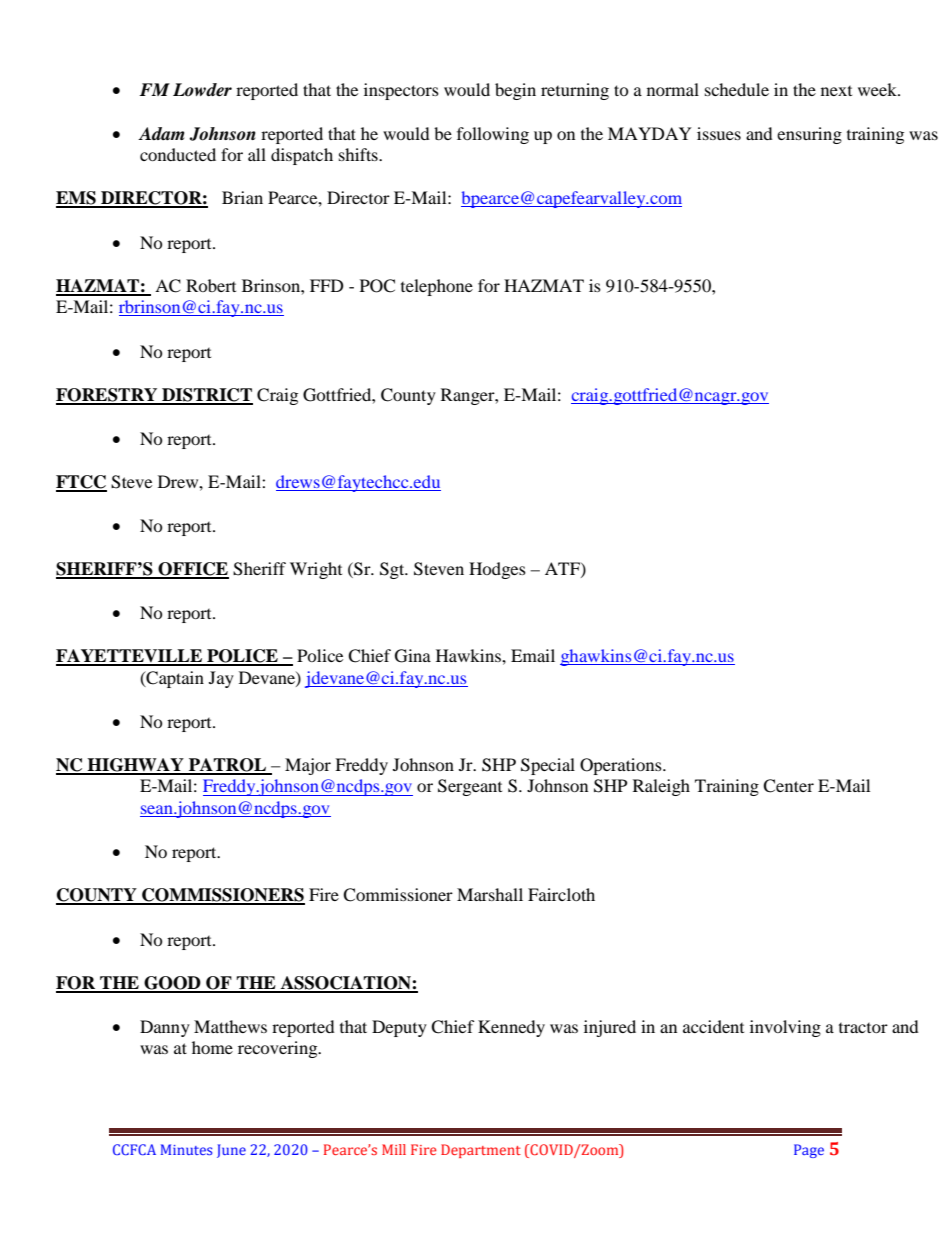  I want to click on Adam, so click(161, 134).
